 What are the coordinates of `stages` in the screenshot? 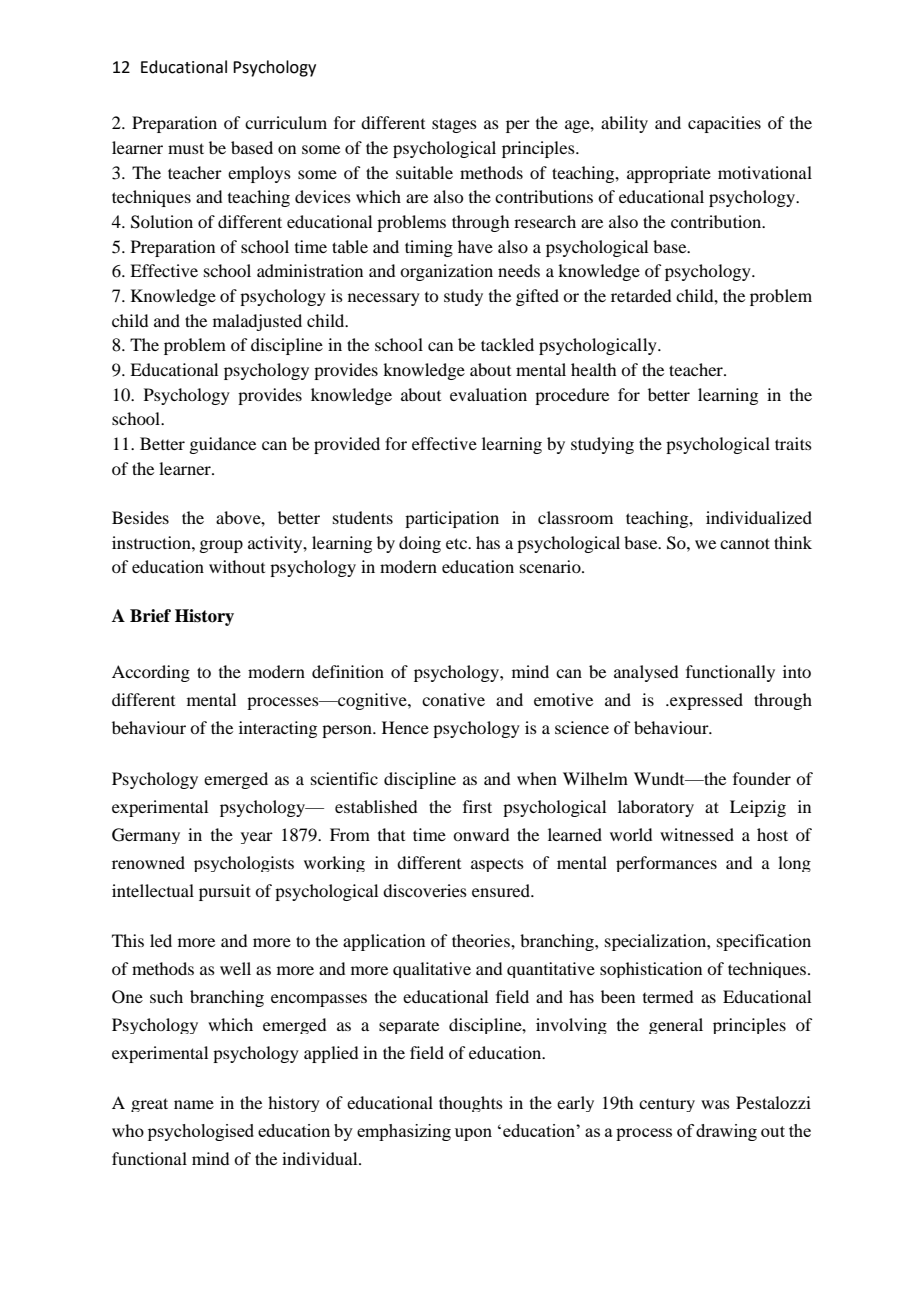 It's located at (454, 125).
